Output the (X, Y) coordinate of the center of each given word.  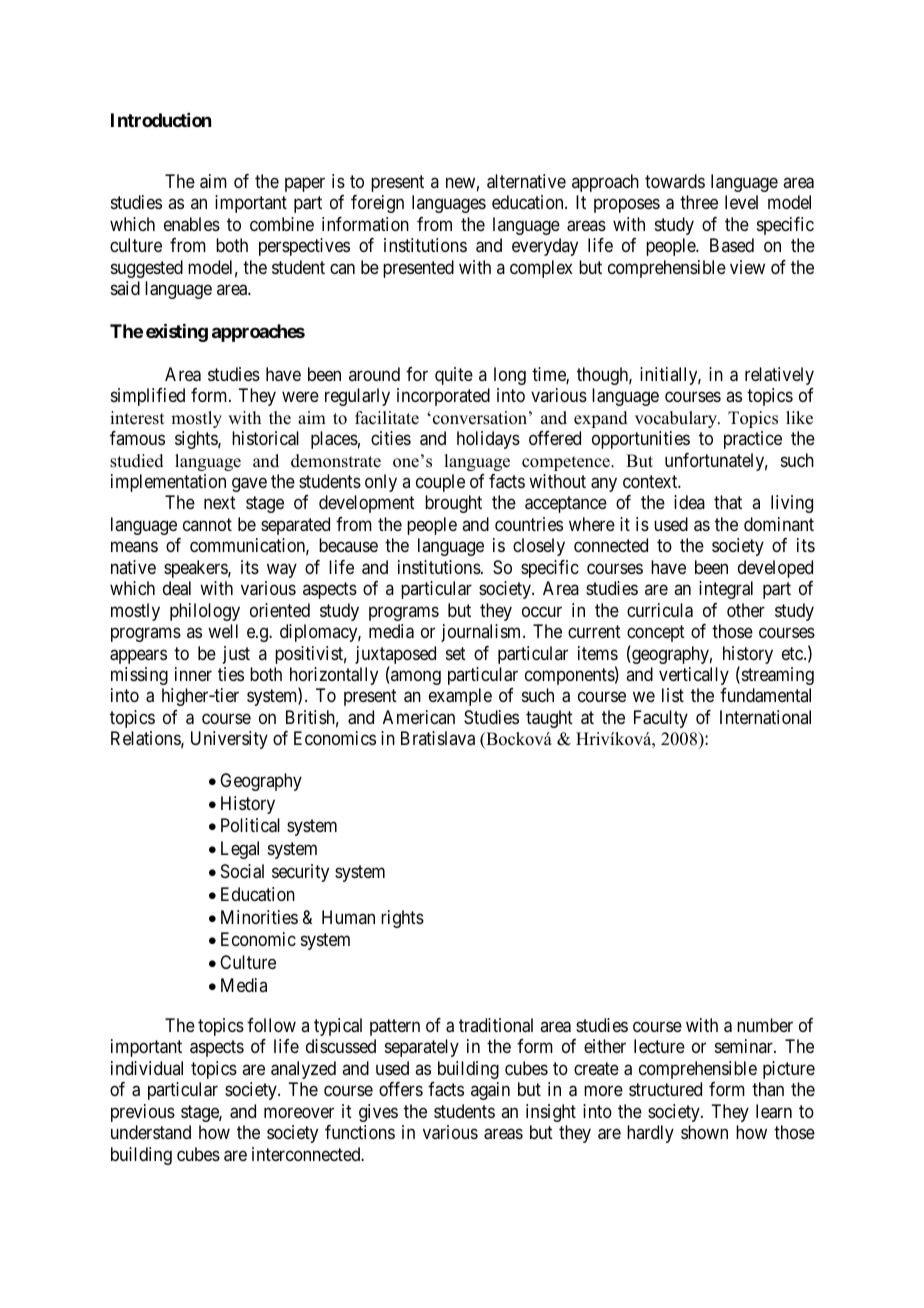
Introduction (161, 120)
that (728, 502)
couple (440, 483)
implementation (168, 483)
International (765, 717)
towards (675, 181)
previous (143, 1113)
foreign (377, 204)
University (229, 740)
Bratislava (438, 738)
